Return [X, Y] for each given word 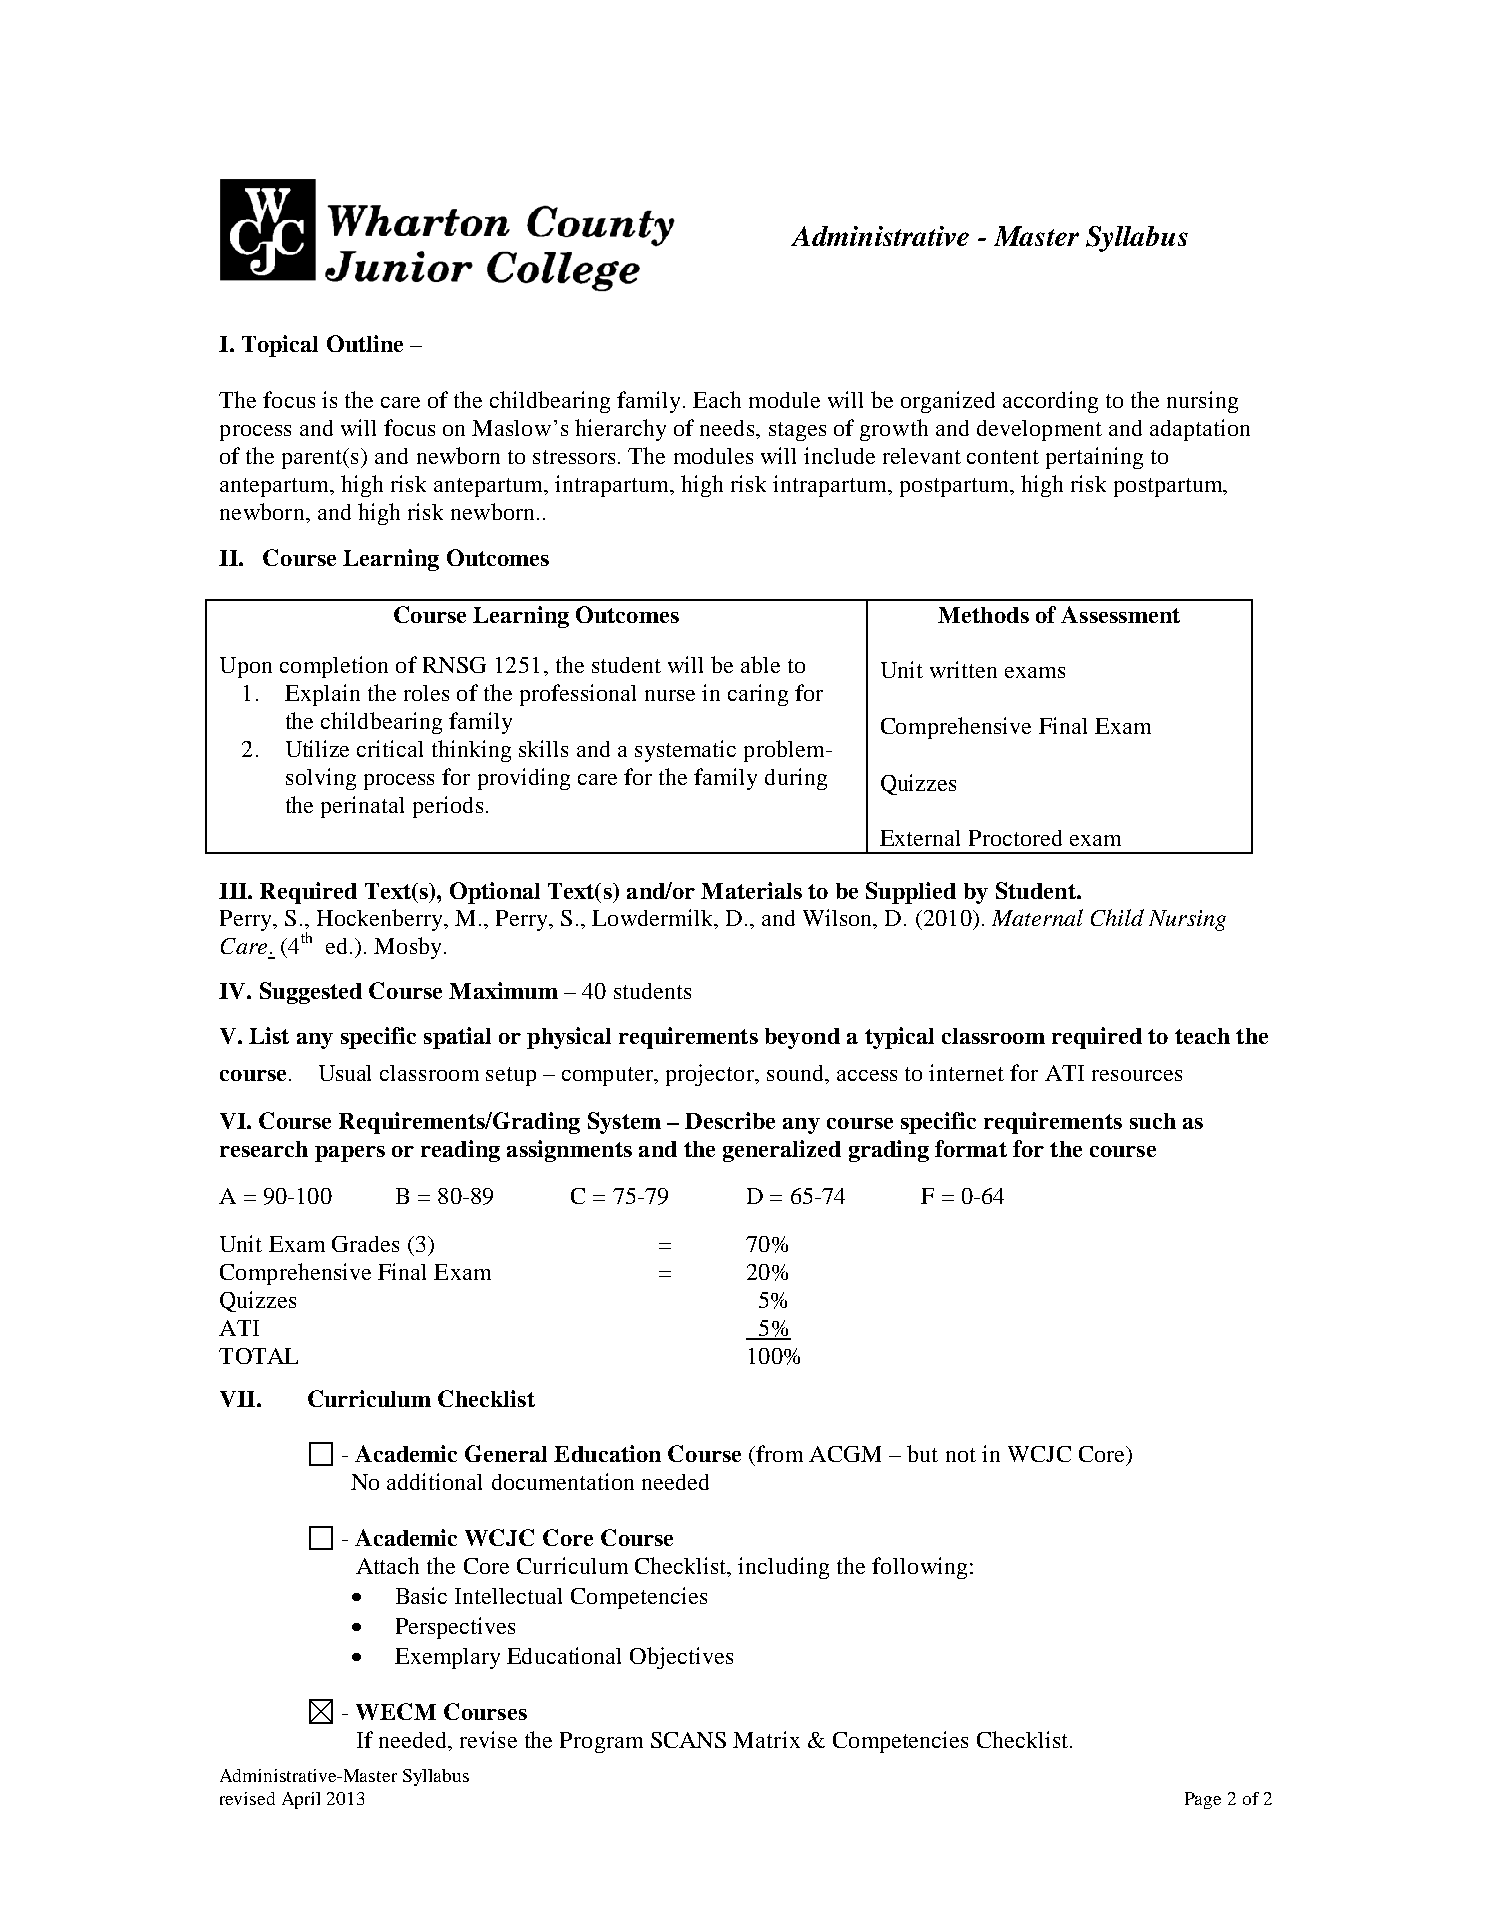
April [301, 1800]
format [971, 1148]
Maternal [1037, 917]
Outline [365, 343]
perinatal [362, 807]
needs [728, 428]
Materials [751, 890]
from [779, 1453]
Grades [365, 1244]
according [1050, 402]
